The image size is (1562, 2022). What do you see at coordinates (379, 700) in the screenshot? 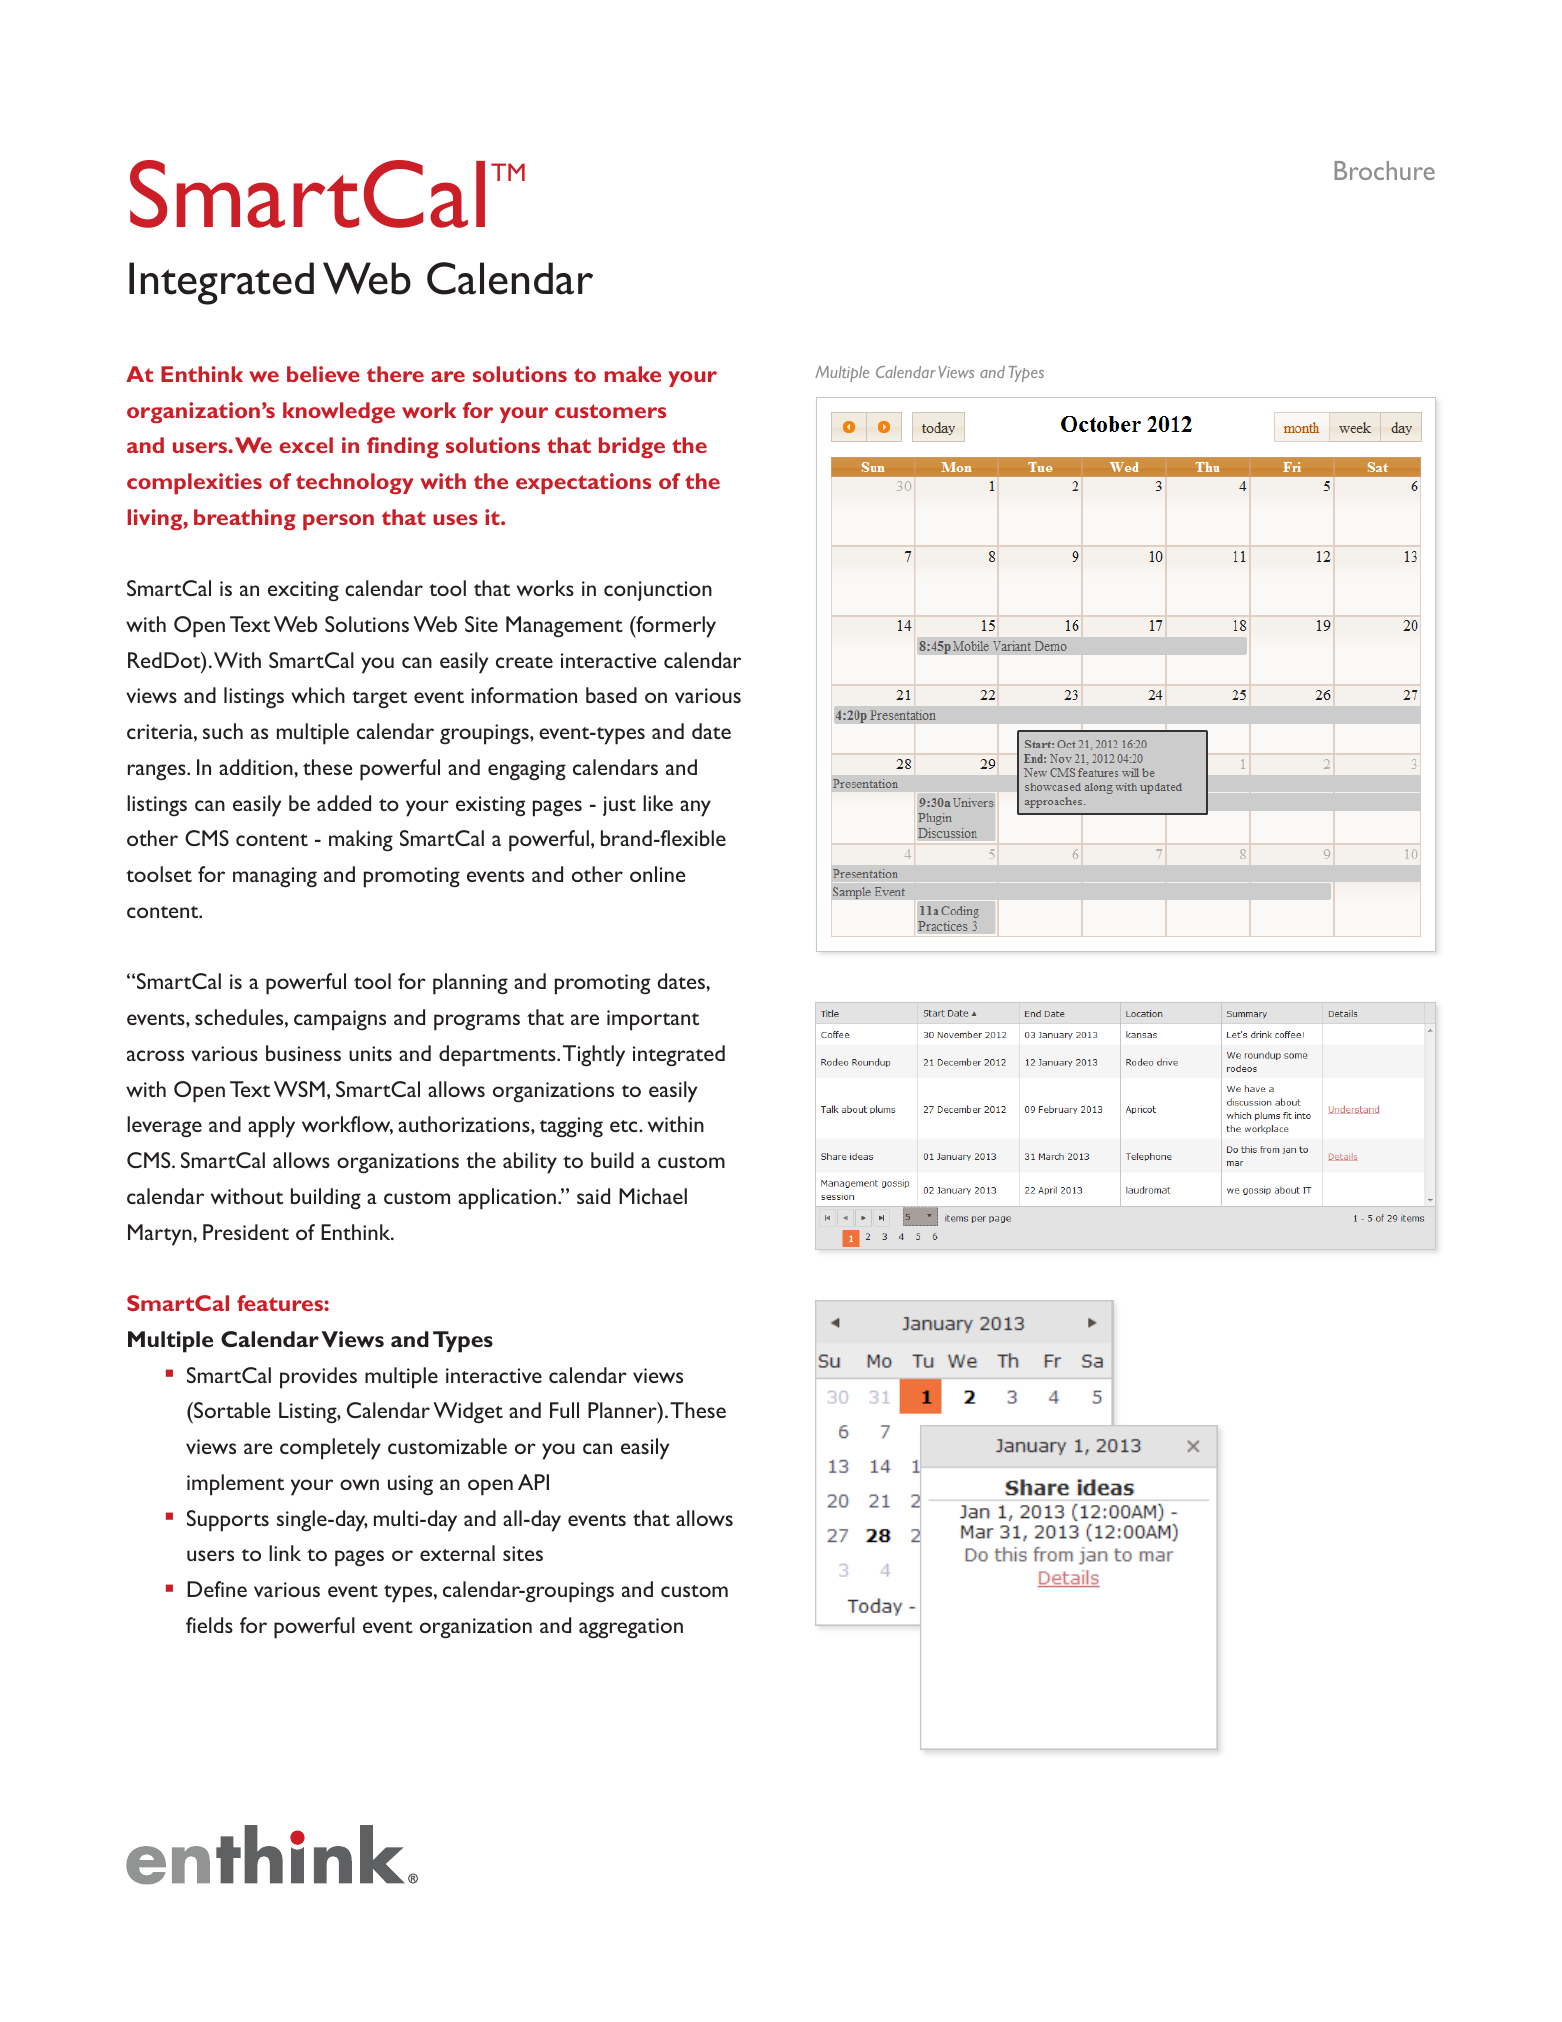
I see `target` at bounding box center [379, 700].
